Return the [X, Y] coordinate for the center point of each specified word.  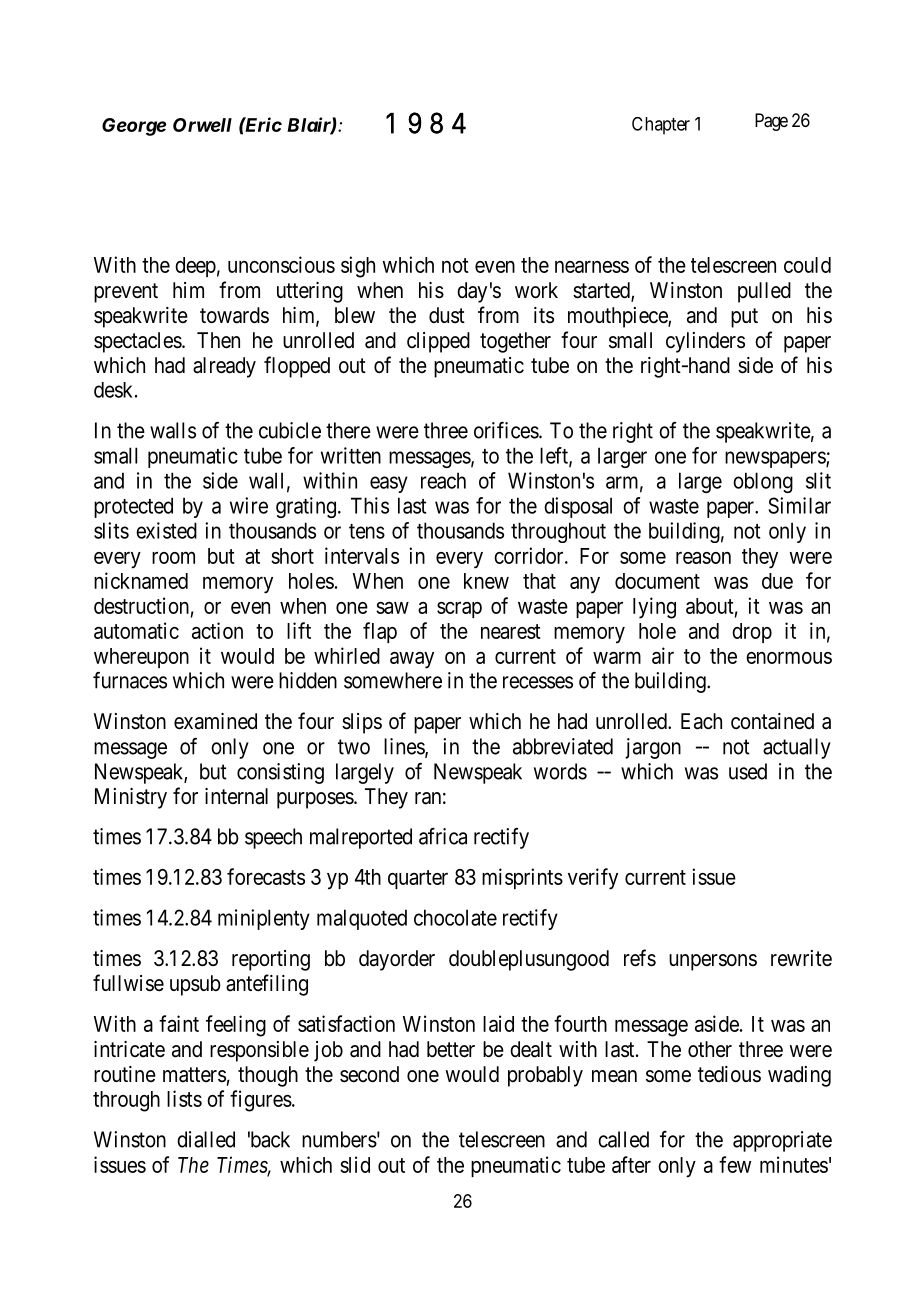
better [451, 1049]
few [735, 1164]
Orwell [202, 125]
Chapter [661, 126]
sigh [358, 267]
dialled [206, 1139]
